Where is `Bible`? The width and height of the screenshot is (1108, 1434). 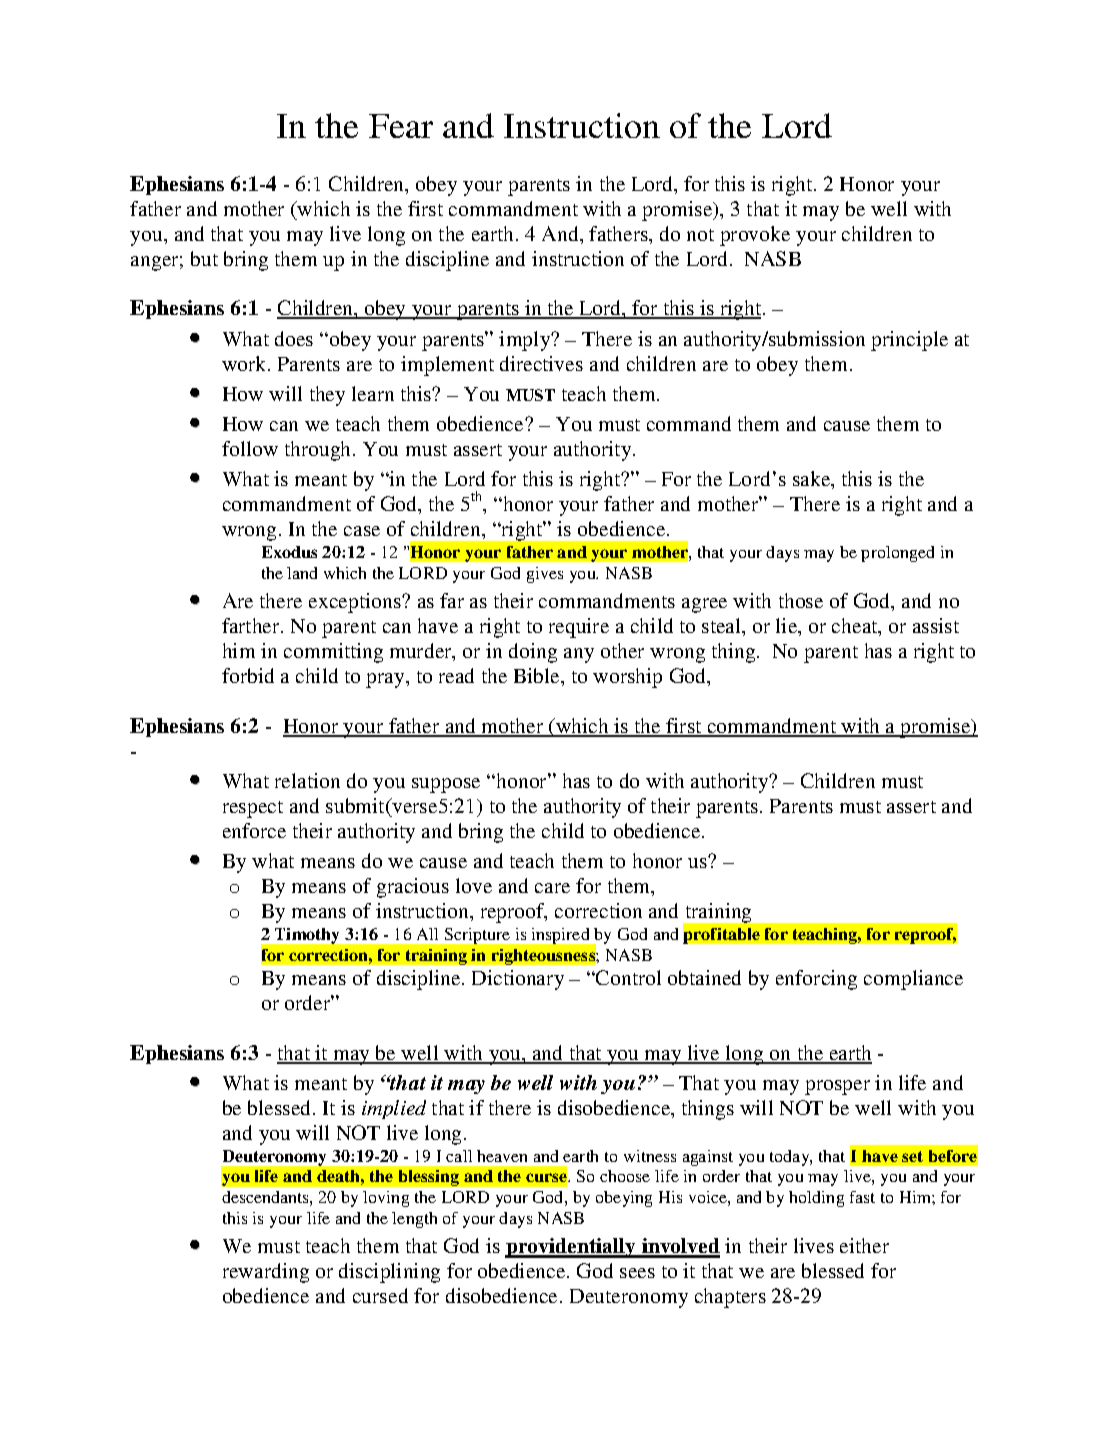
Bible is located at coordinates (538, 675).
